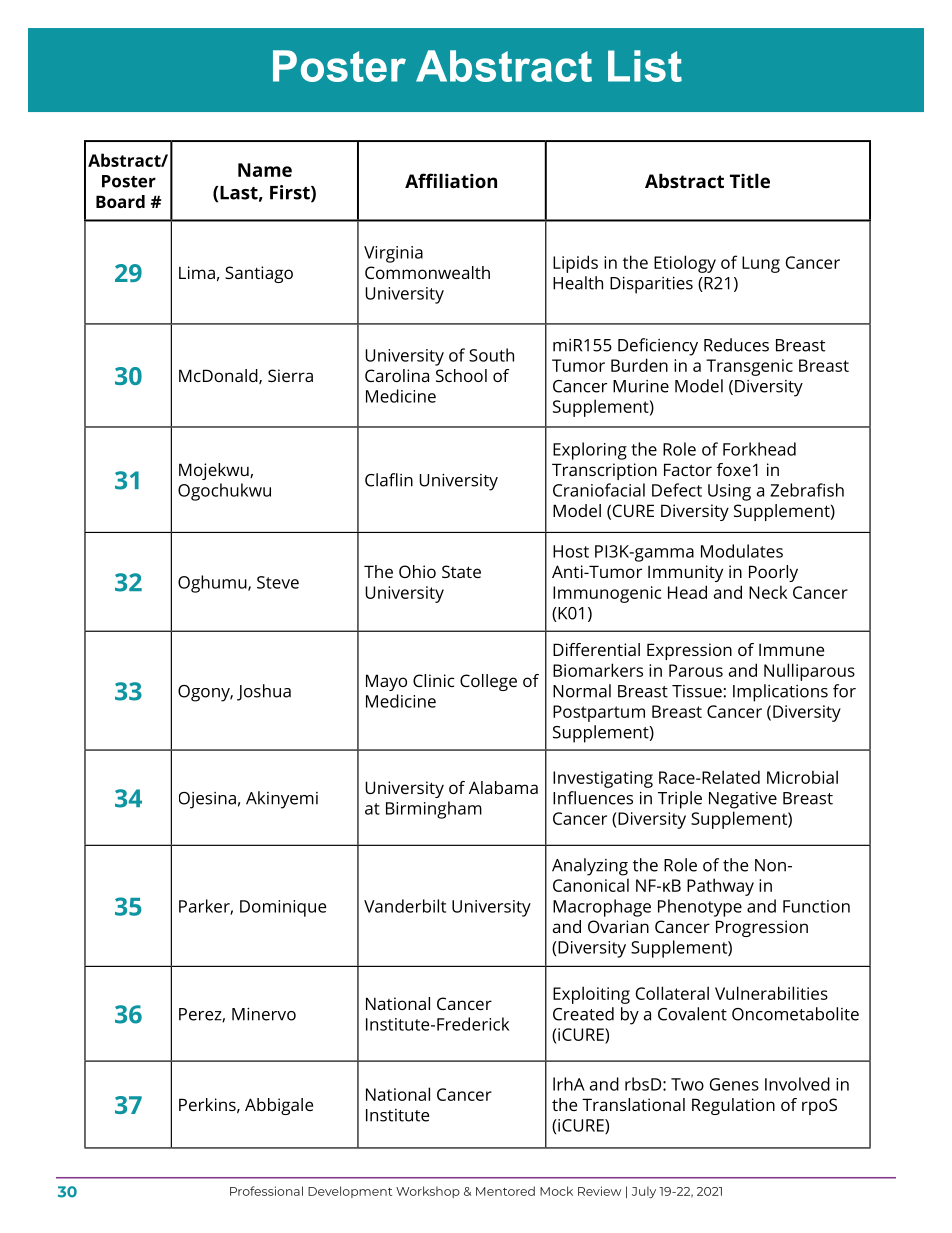  Describe the element at coordinates (645, 66) in the screenshot. I see `List` at that location.
